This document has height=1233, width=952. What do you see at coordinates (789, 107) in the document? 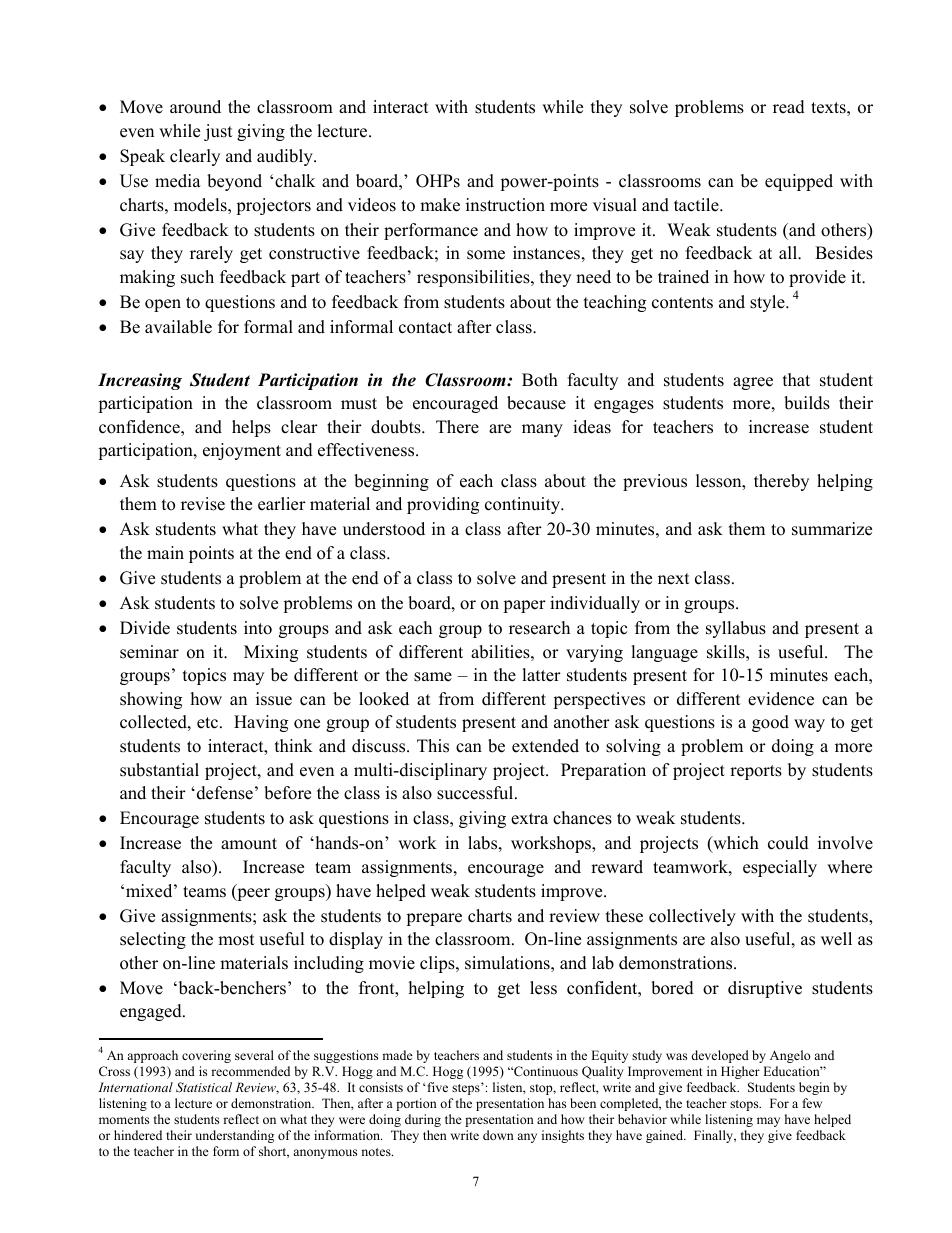
I see `read` at bounding box center [789, 107].
